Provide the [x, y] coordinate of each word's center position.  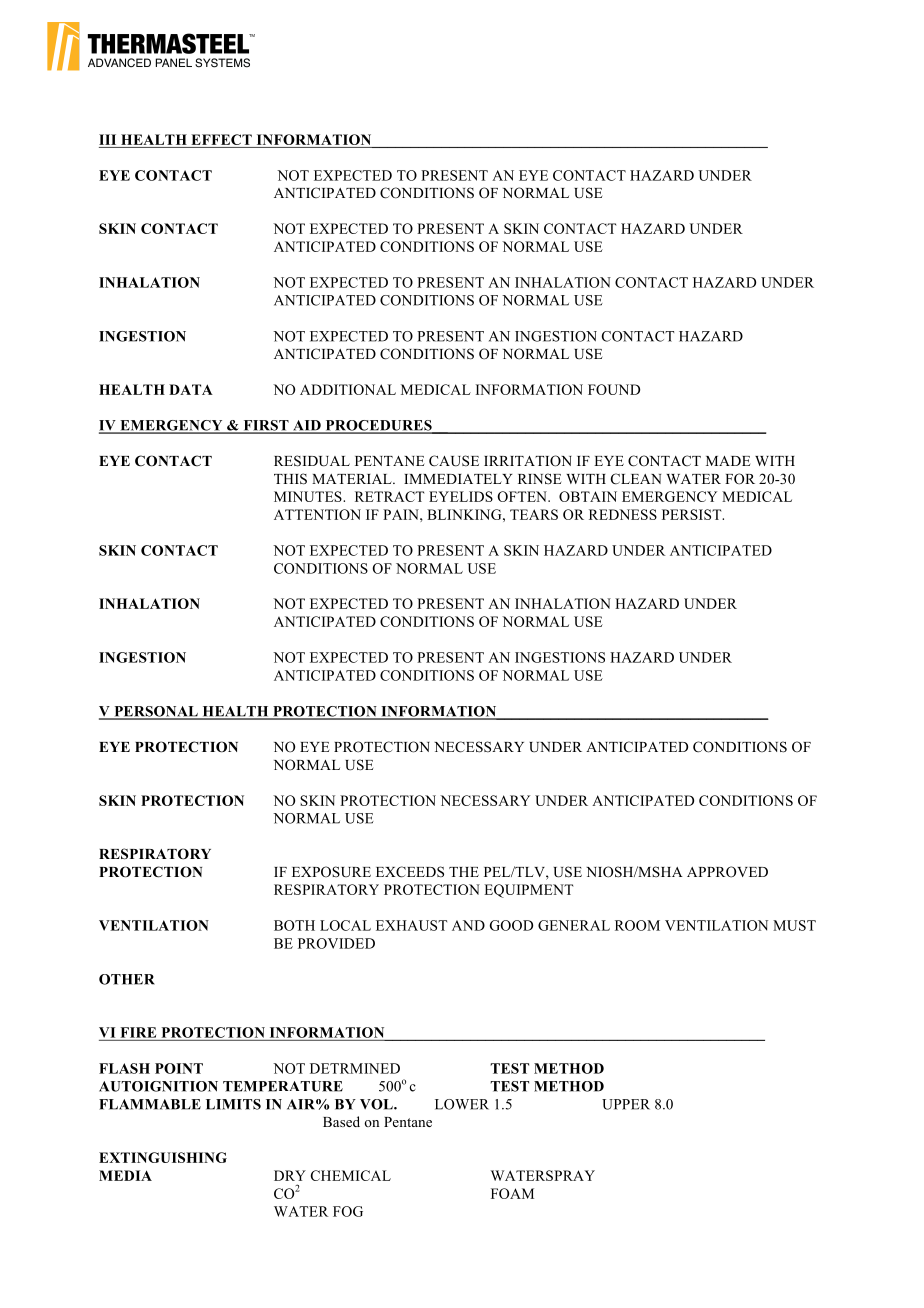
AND [468, 925]
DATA [191, 389]
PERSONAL [156, 712]
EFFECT [221, 139]
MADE [728, 461]
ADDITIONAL [348, 389]
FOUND [614, 389]
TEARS [534, 514]
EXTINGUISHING [163, 1157]
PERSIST [693, 514]
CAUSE [454, 461]
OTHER [127, 979]
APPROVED [727, 872]
